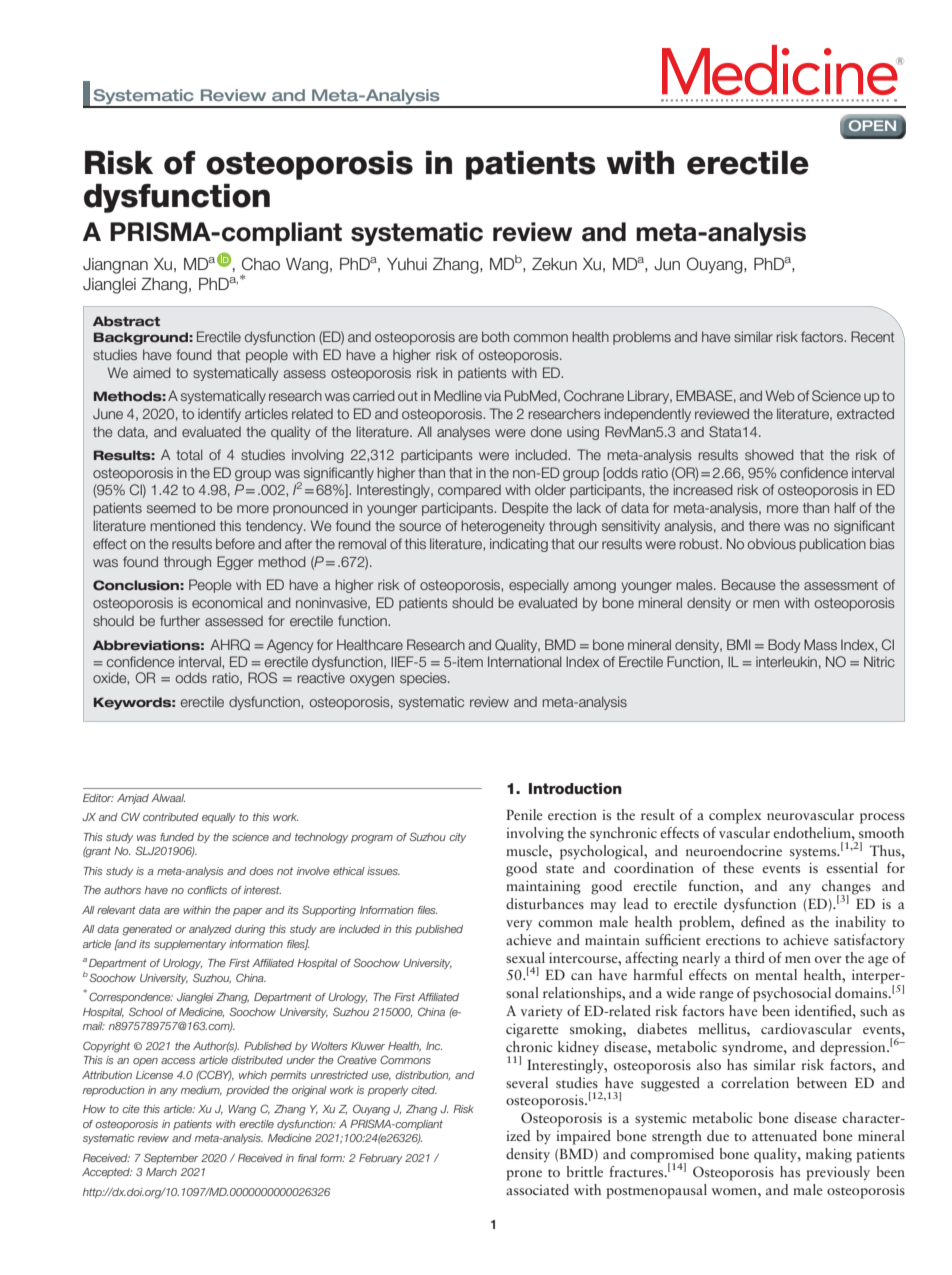 Image resolution: width=952 pixels, height=1275 pixels. What do you see at coordinates (424, 679) in the screenshot?
I see `species` at bounding box center [424, 679].
